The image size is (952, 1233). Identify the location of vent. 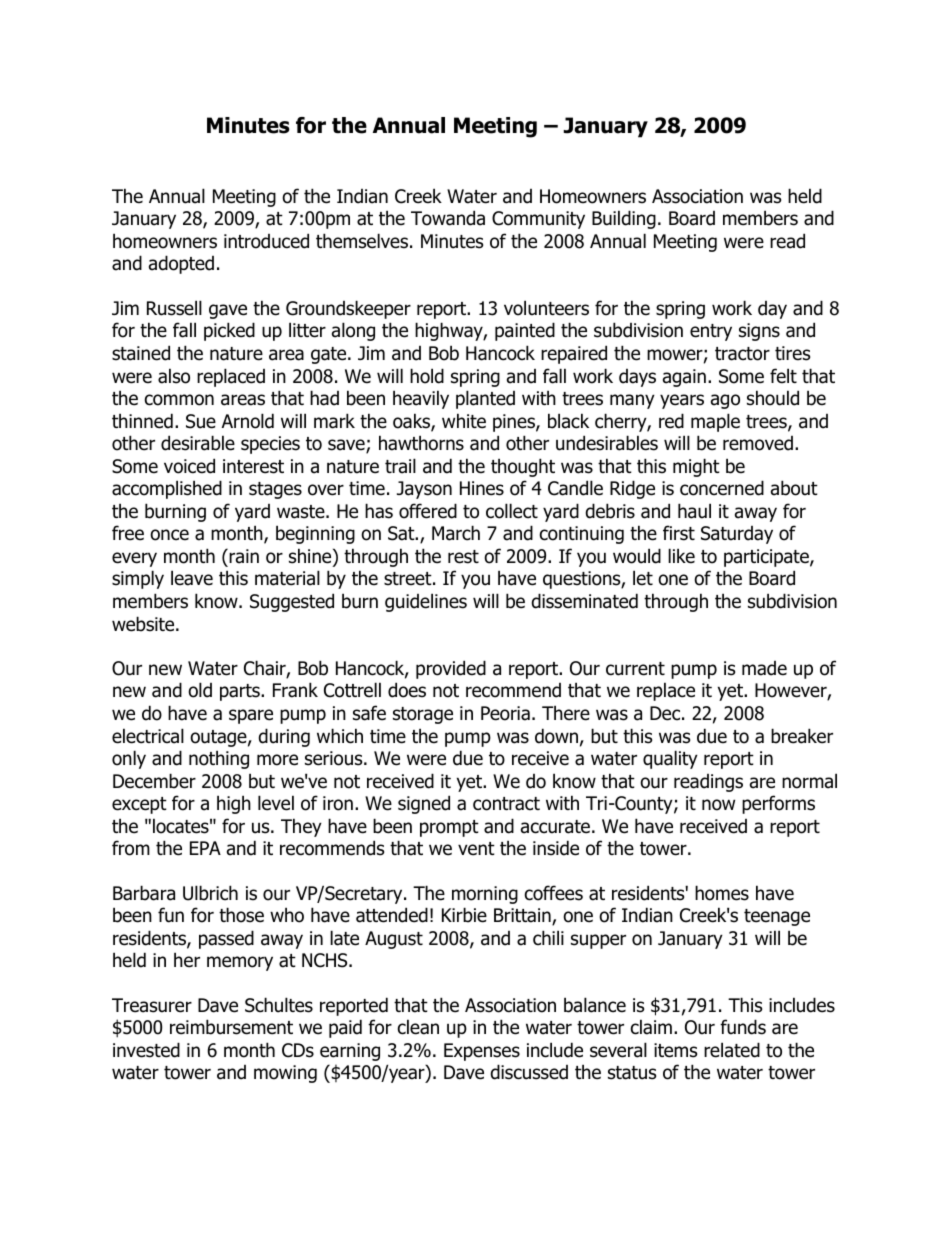
(476, 849).
